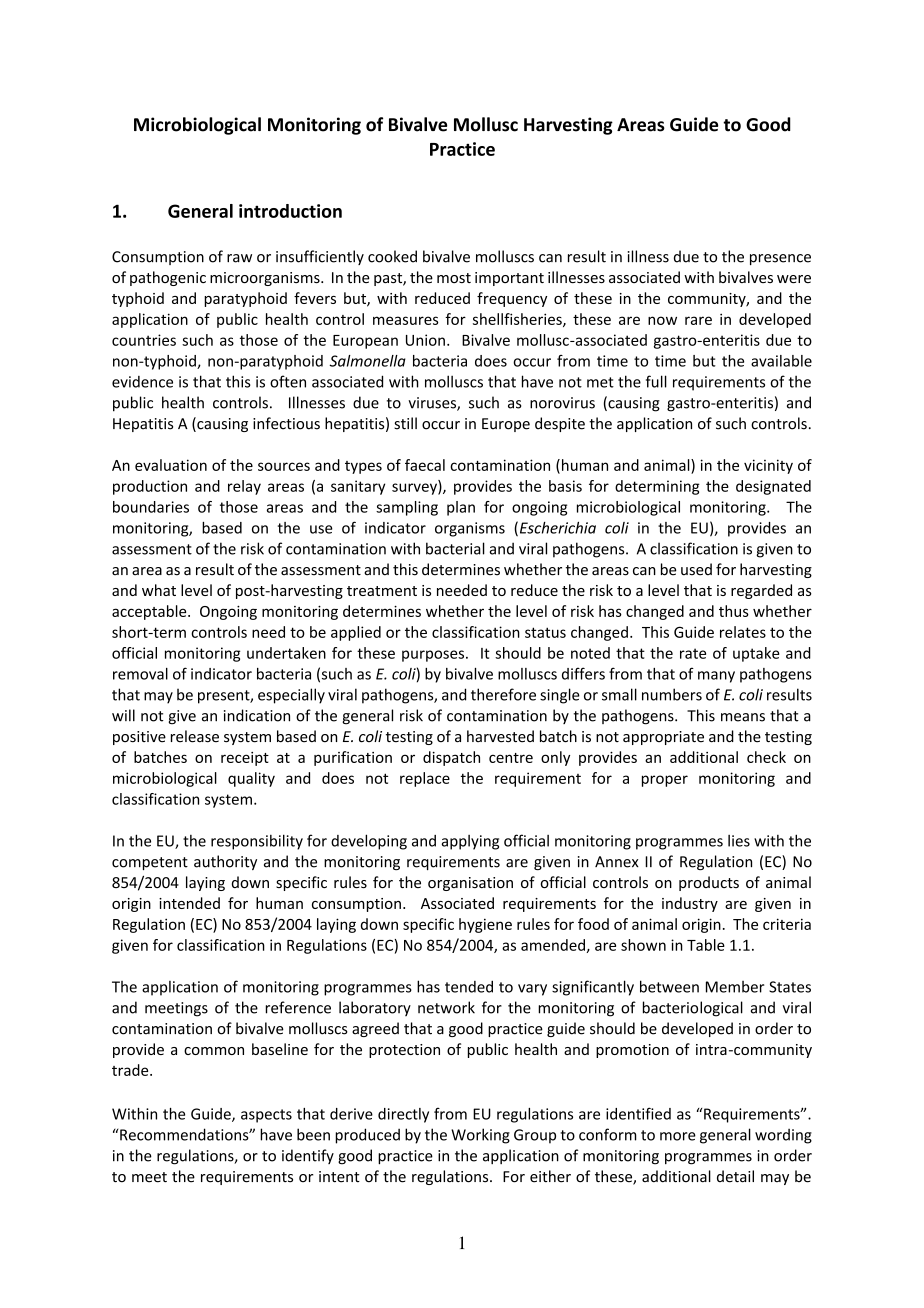  Describe the element at coordinates (678, 1136) in the document. I see `more` at that location.
